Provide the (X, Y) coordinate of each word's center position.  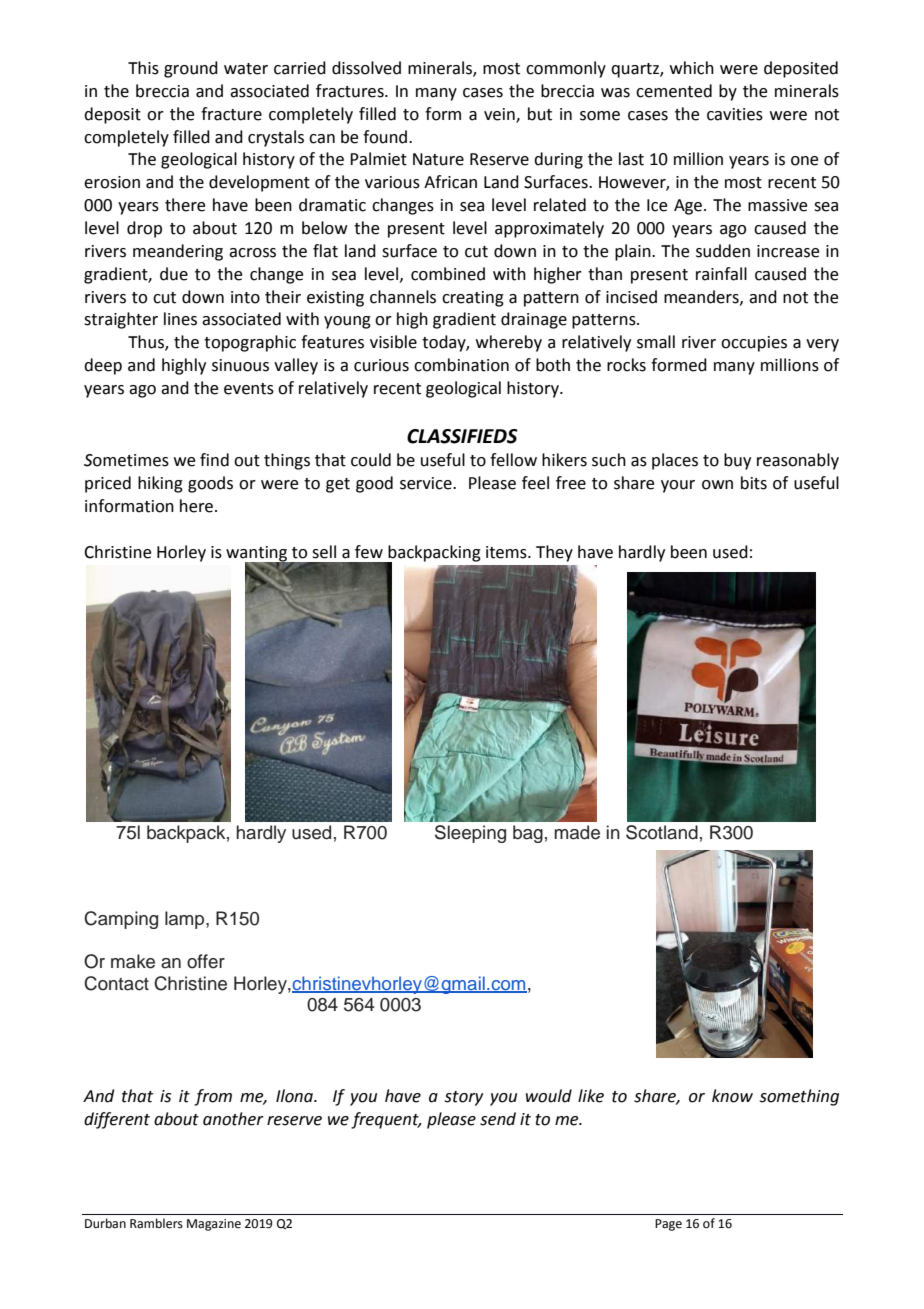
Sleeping (470, 834)
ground (191, 69)
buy (737, 461)
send (498, 1119)
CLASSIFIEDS (462, 436)
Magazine (214, 1225)
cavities (735, 114)
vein (500, 115)
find (214, 460)
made (577, 832)
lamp (186, 920)
